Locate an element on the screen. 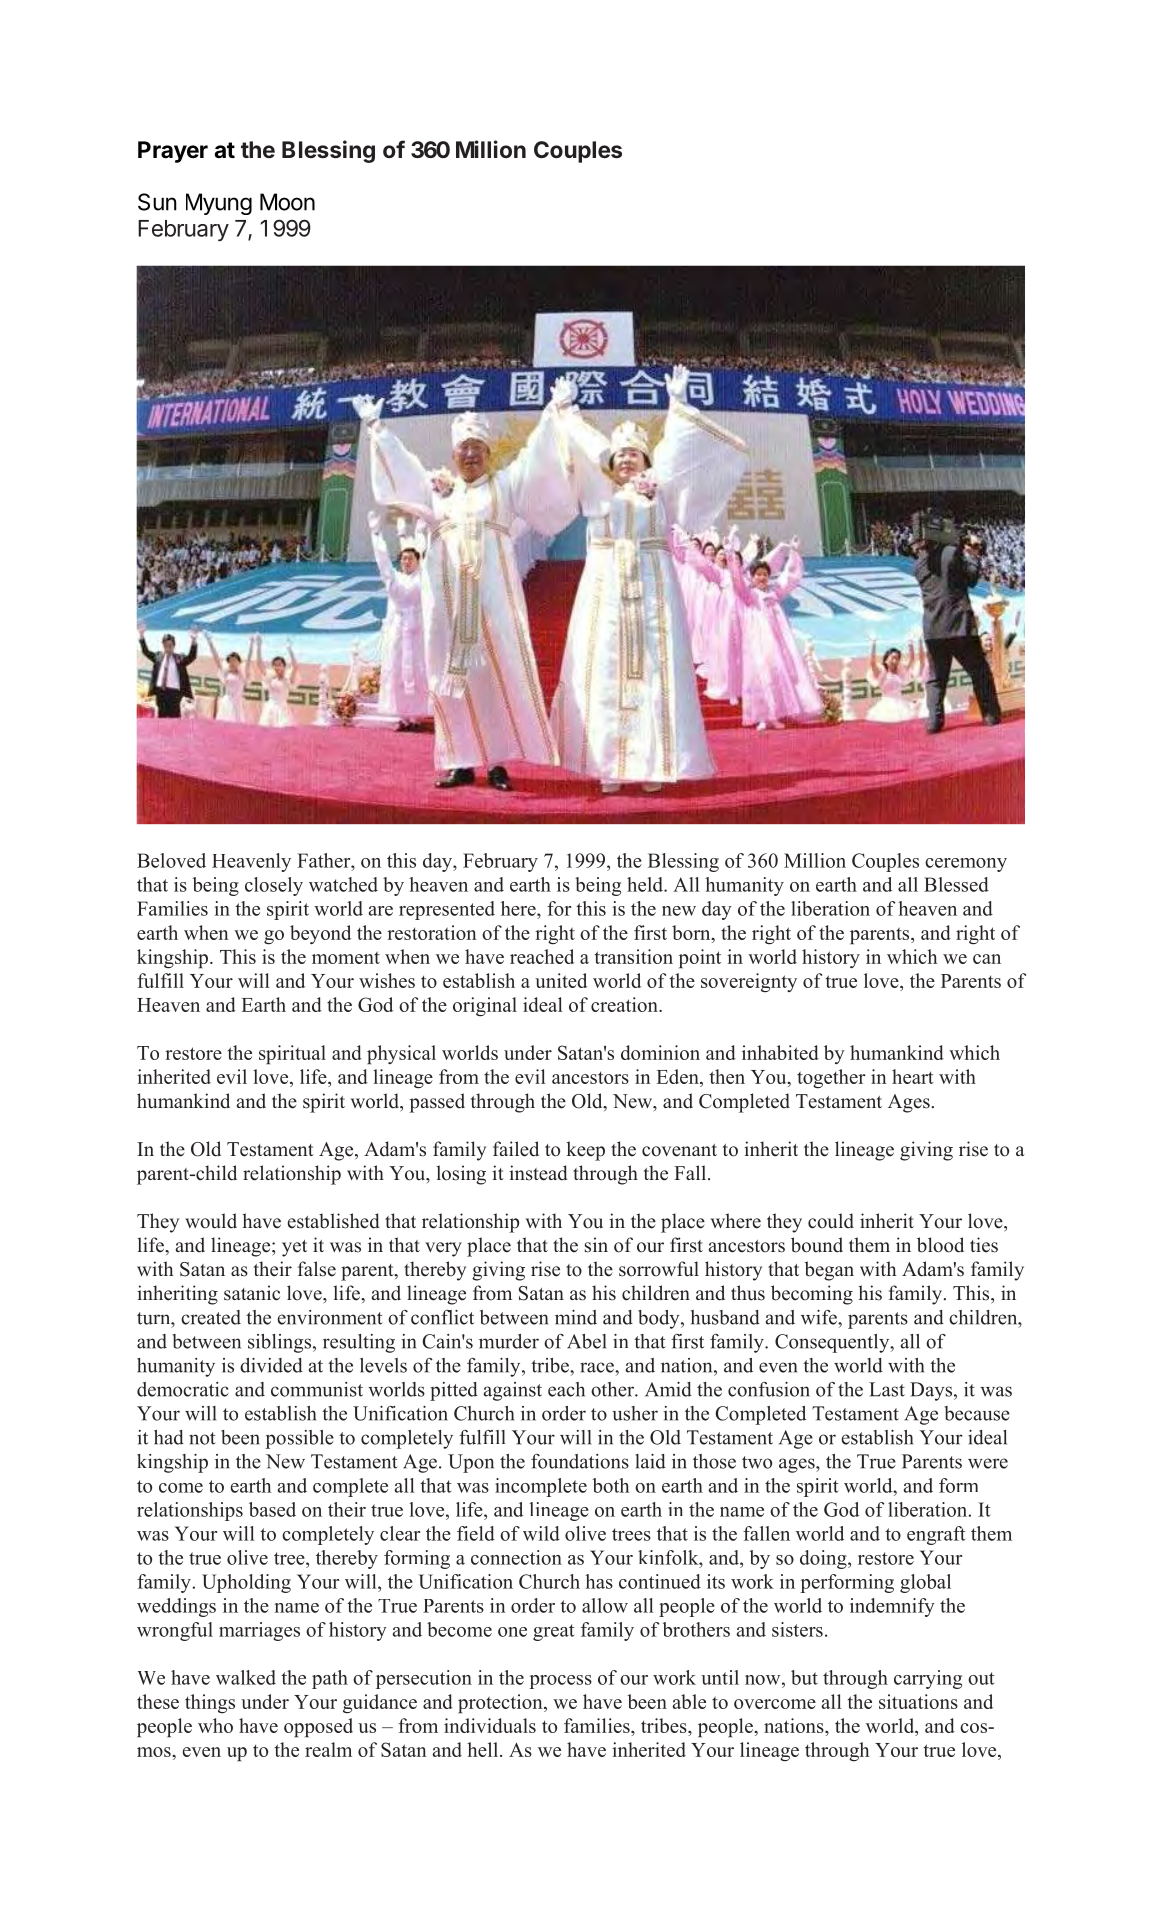 The width and height of the screenshot is (1162, 1915). Myung is located at coordinates (219, 204).
